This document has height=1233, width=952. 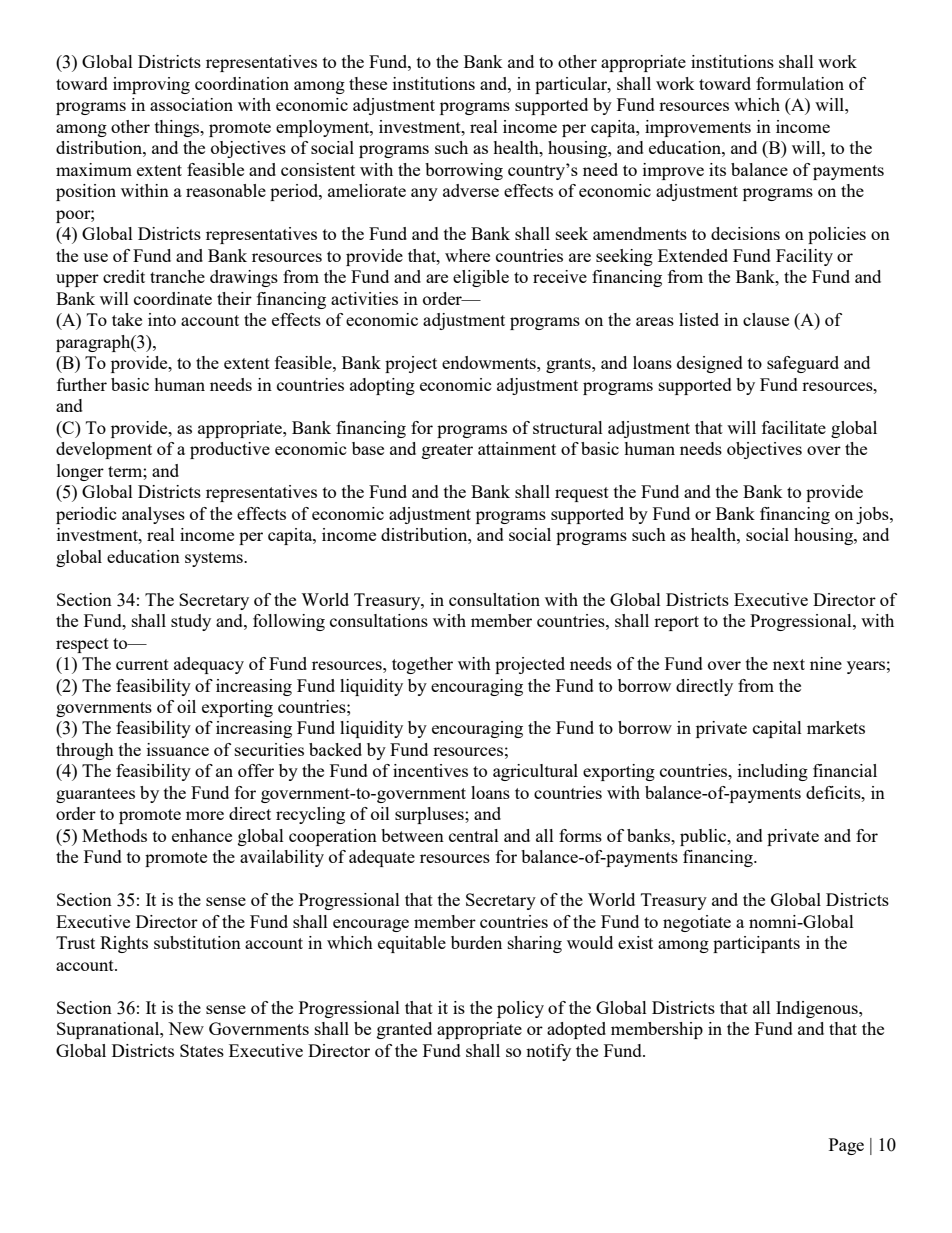 I want to click on things, so click(x=178, y=128).
